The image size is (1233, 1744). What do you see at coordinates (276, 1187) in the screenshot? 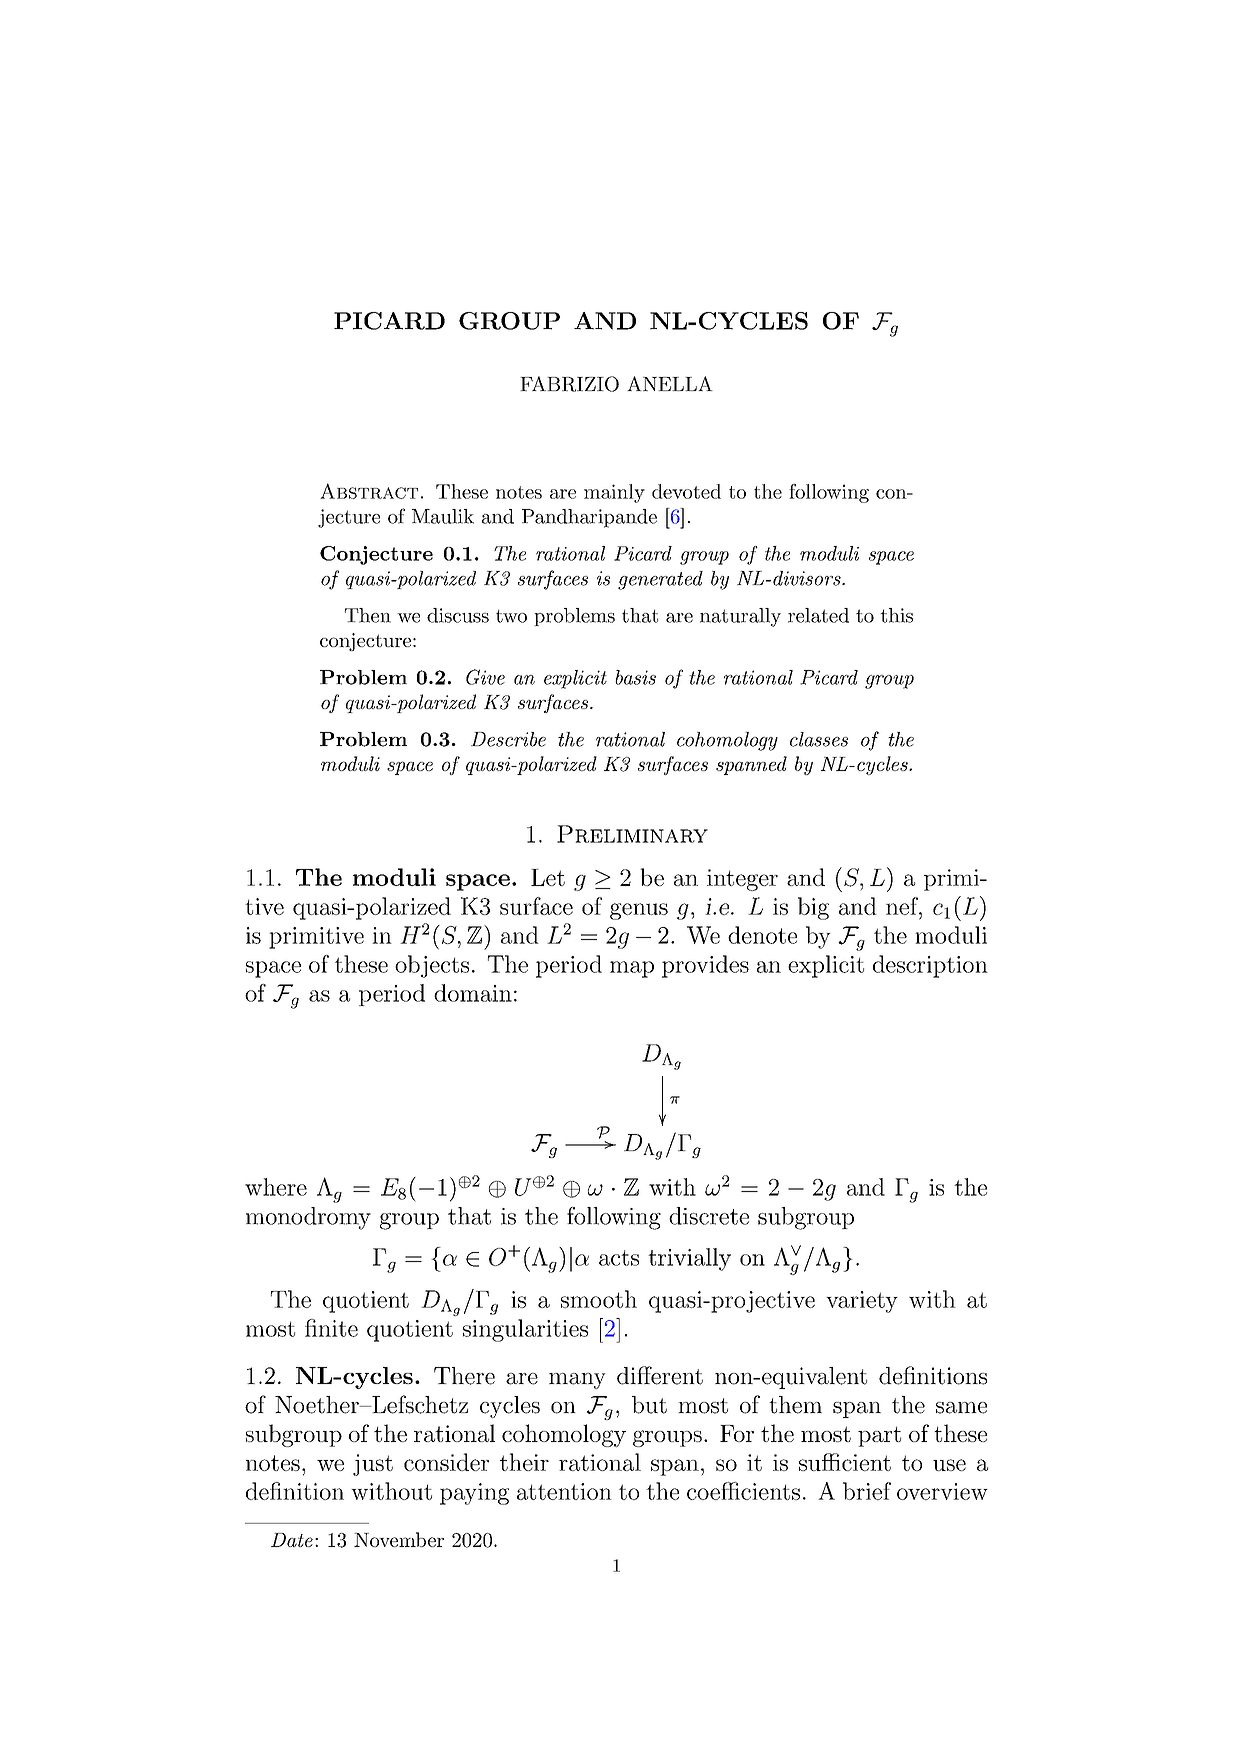
I see `where` at bounding box center [276, 1187].
